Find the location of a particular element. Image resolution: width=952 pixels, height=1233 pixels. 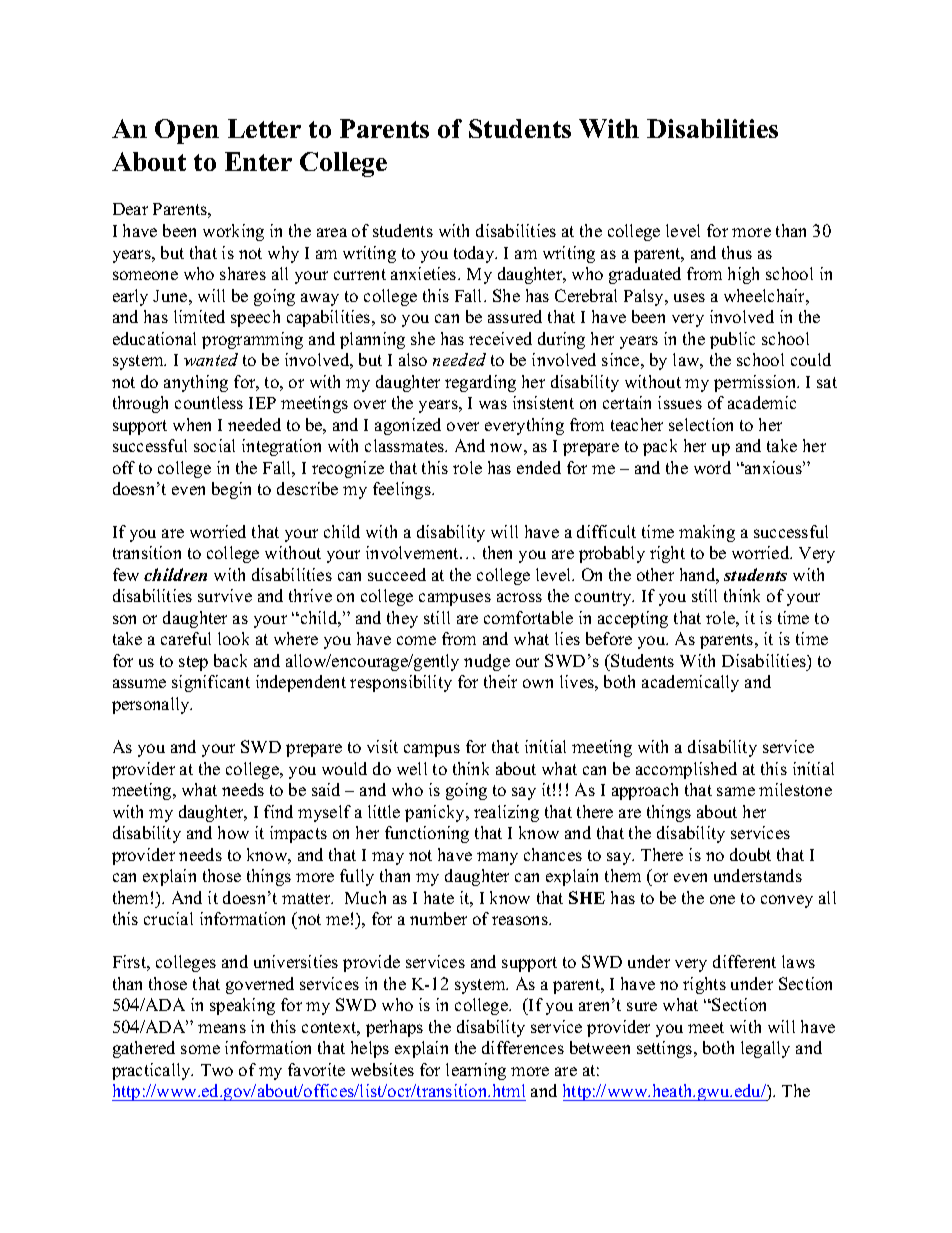

Open is located at coordinates (187, 131).
